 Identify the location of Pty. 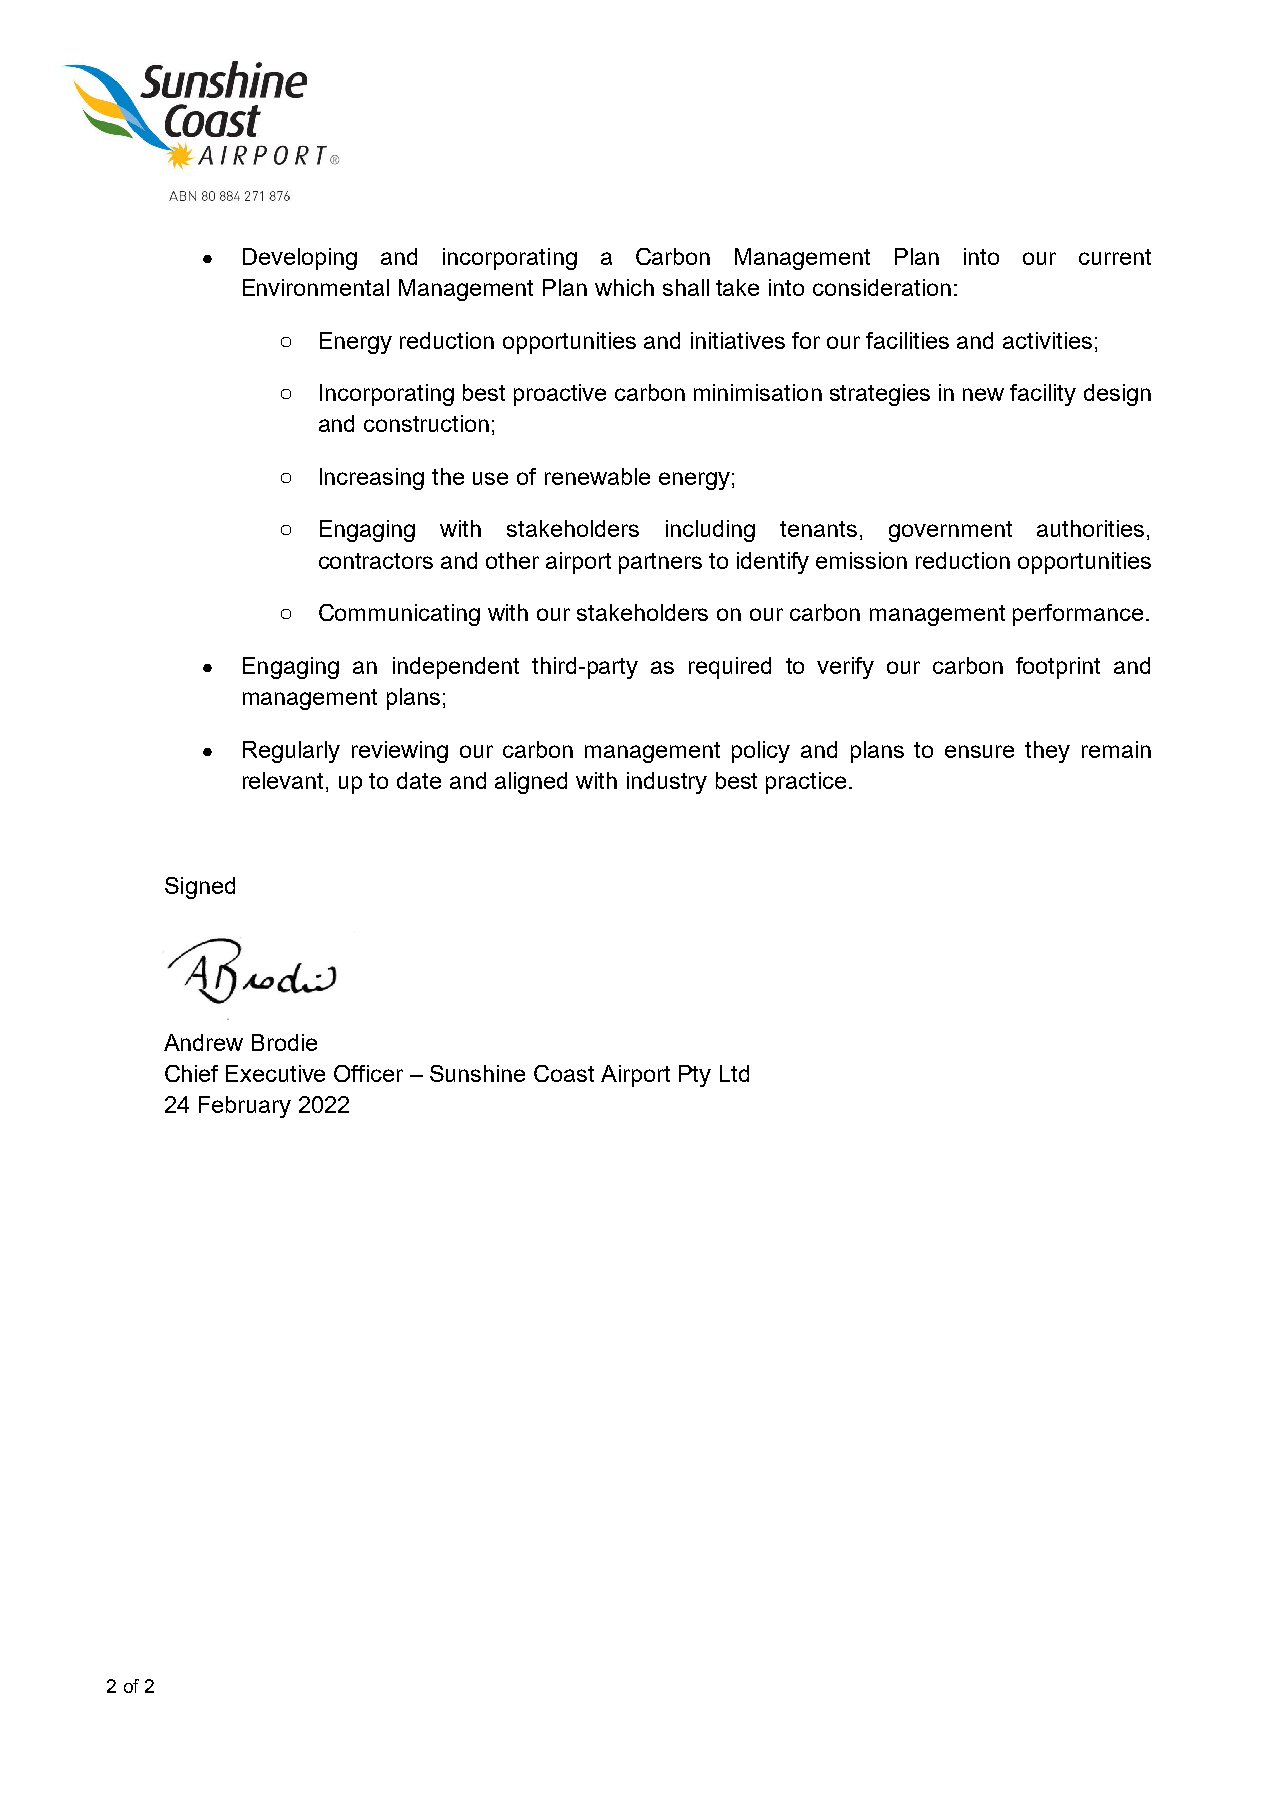
(695, 1076).
